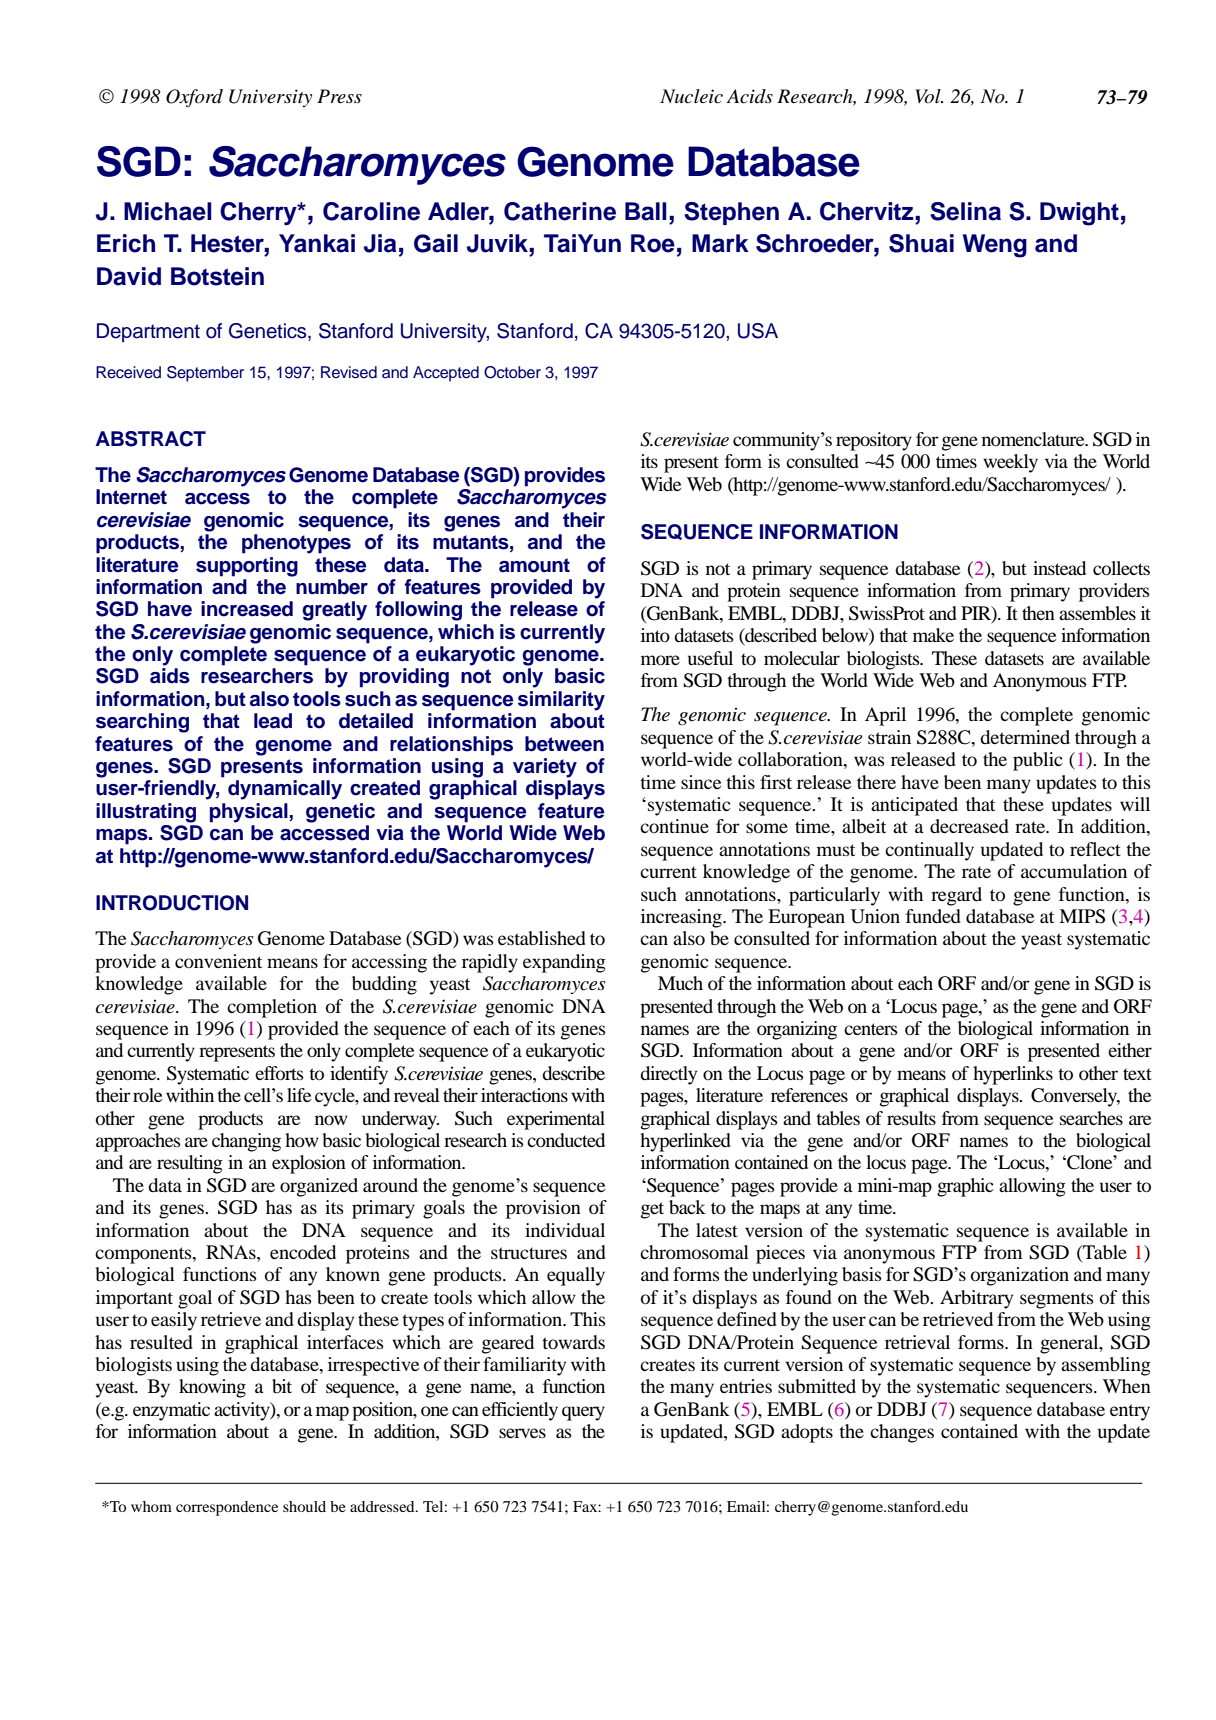 This screenshot has width=1216, height=1720. I want to click on decreased, so click(969, 826).
